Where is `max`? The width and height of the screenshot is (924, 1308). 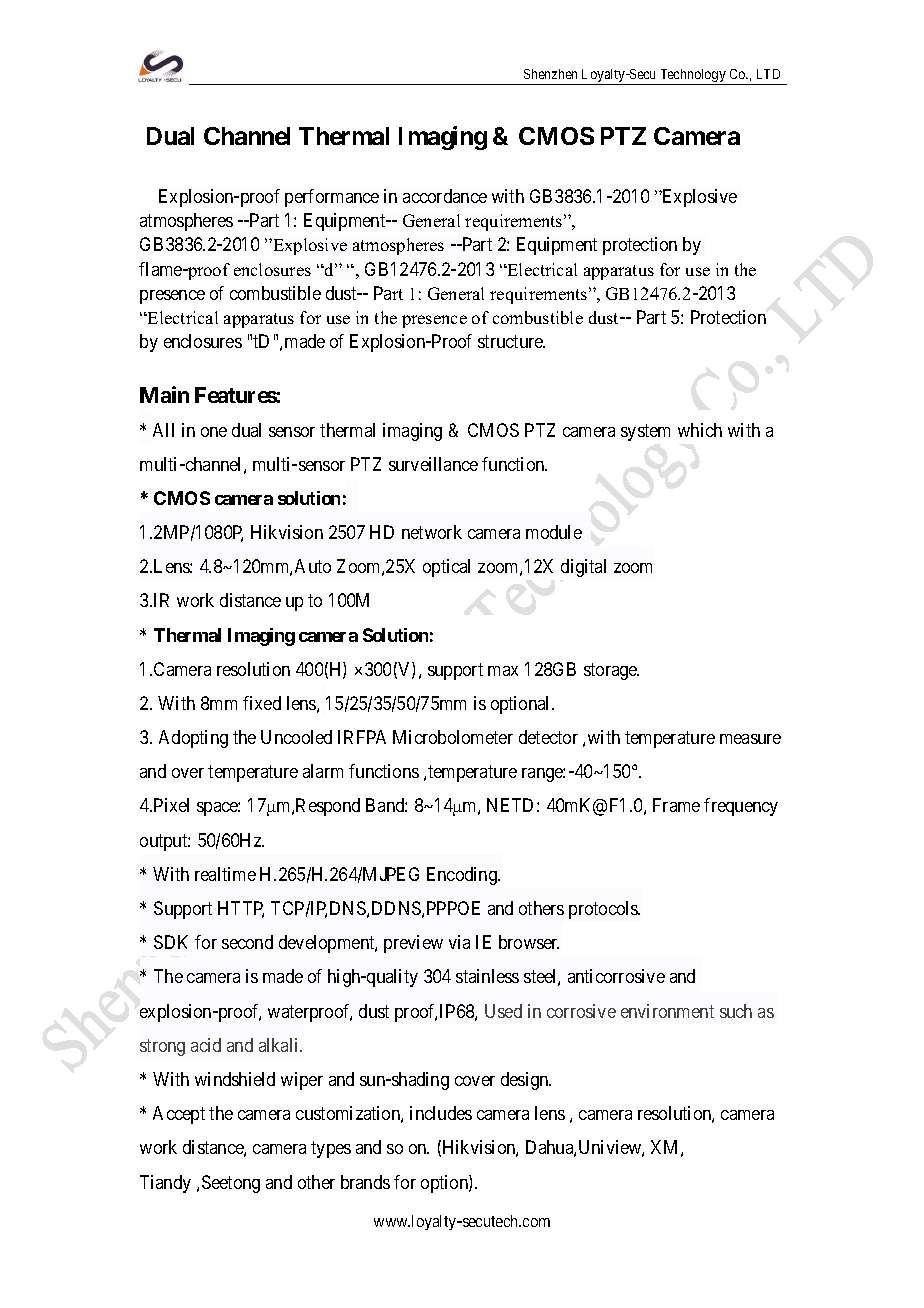 max is located at coordinates (503, 671).
